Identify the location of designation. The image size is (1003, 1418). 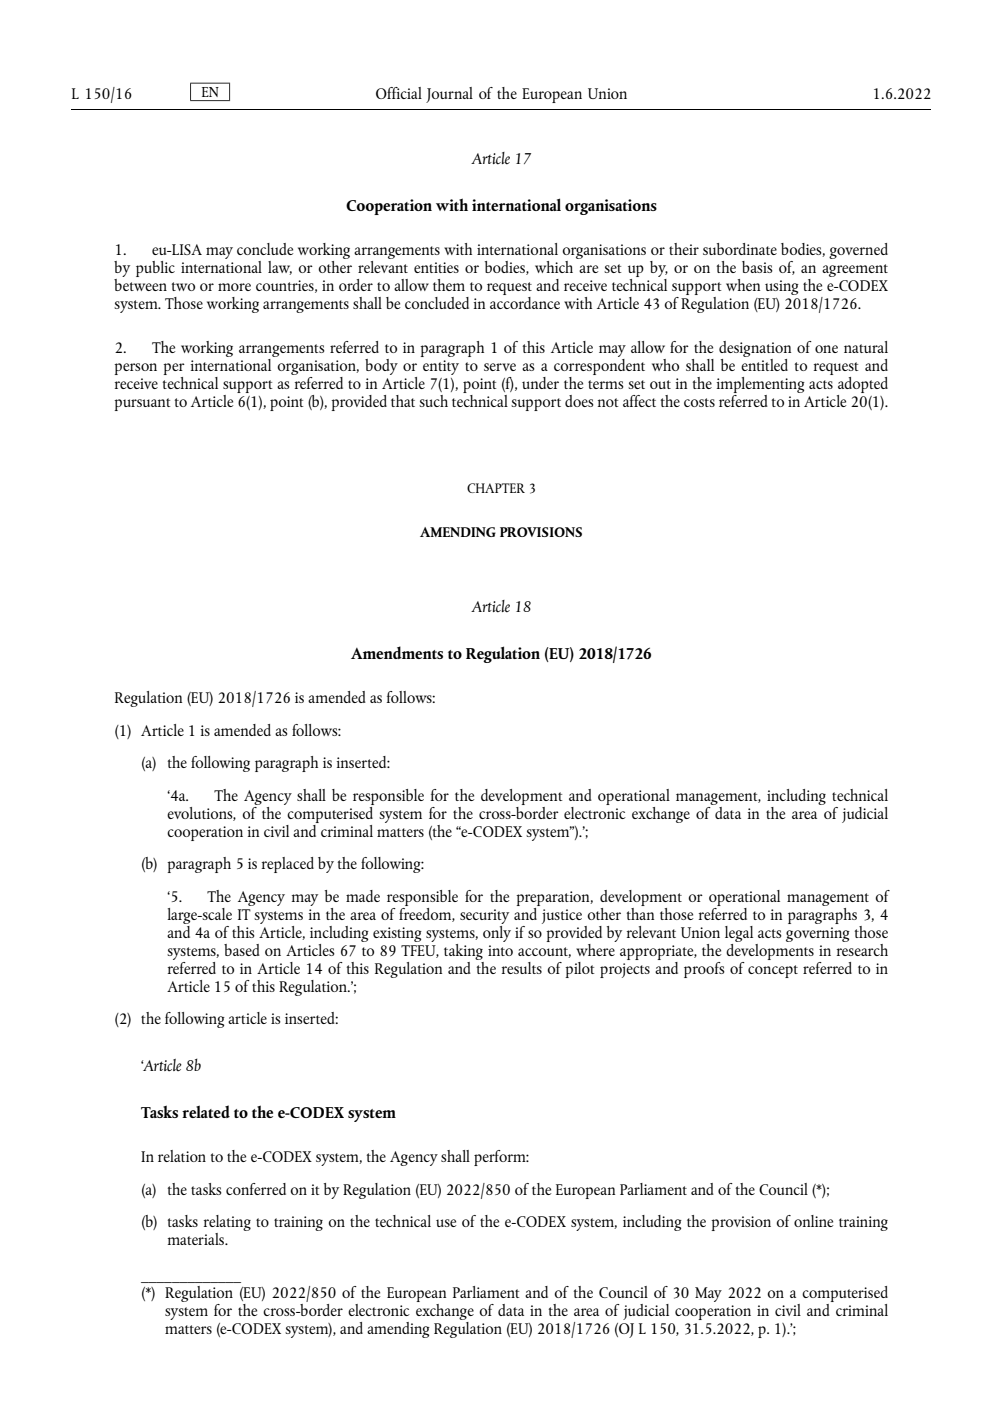
(755, 350).
